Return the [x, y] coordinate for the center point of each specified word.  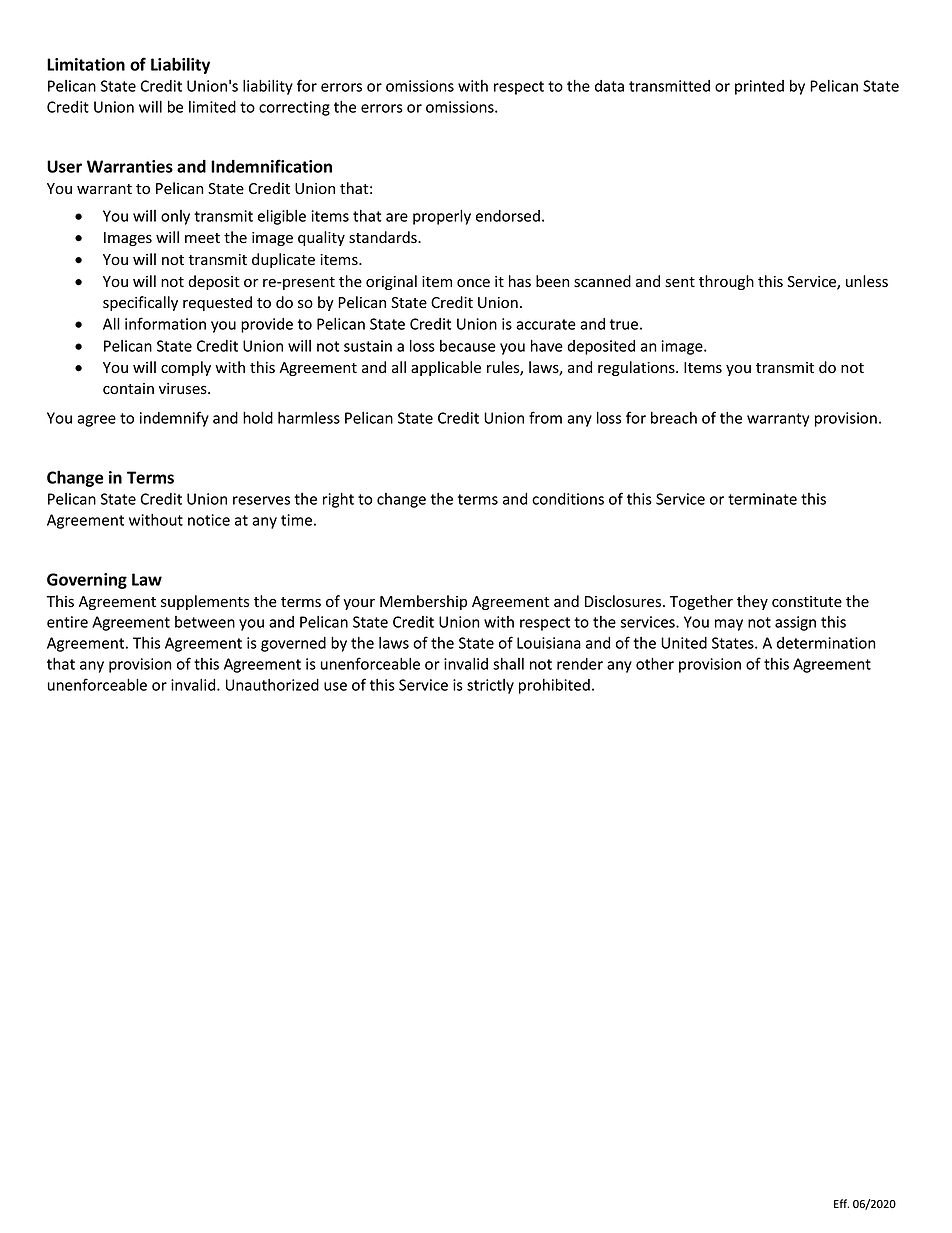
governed [293, 644]
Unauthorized [272, 685]
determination [826, 643]
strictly [490, 686]
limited [212, 107]
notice [209, 520]
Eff [841, 1203]
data [609, 86]
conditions [568, 499]
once [473, 283]
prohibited [554, 686]
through [726, 282]
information [165, 323]
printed [759, 87]
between [205, 622]
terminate [762, 499]
